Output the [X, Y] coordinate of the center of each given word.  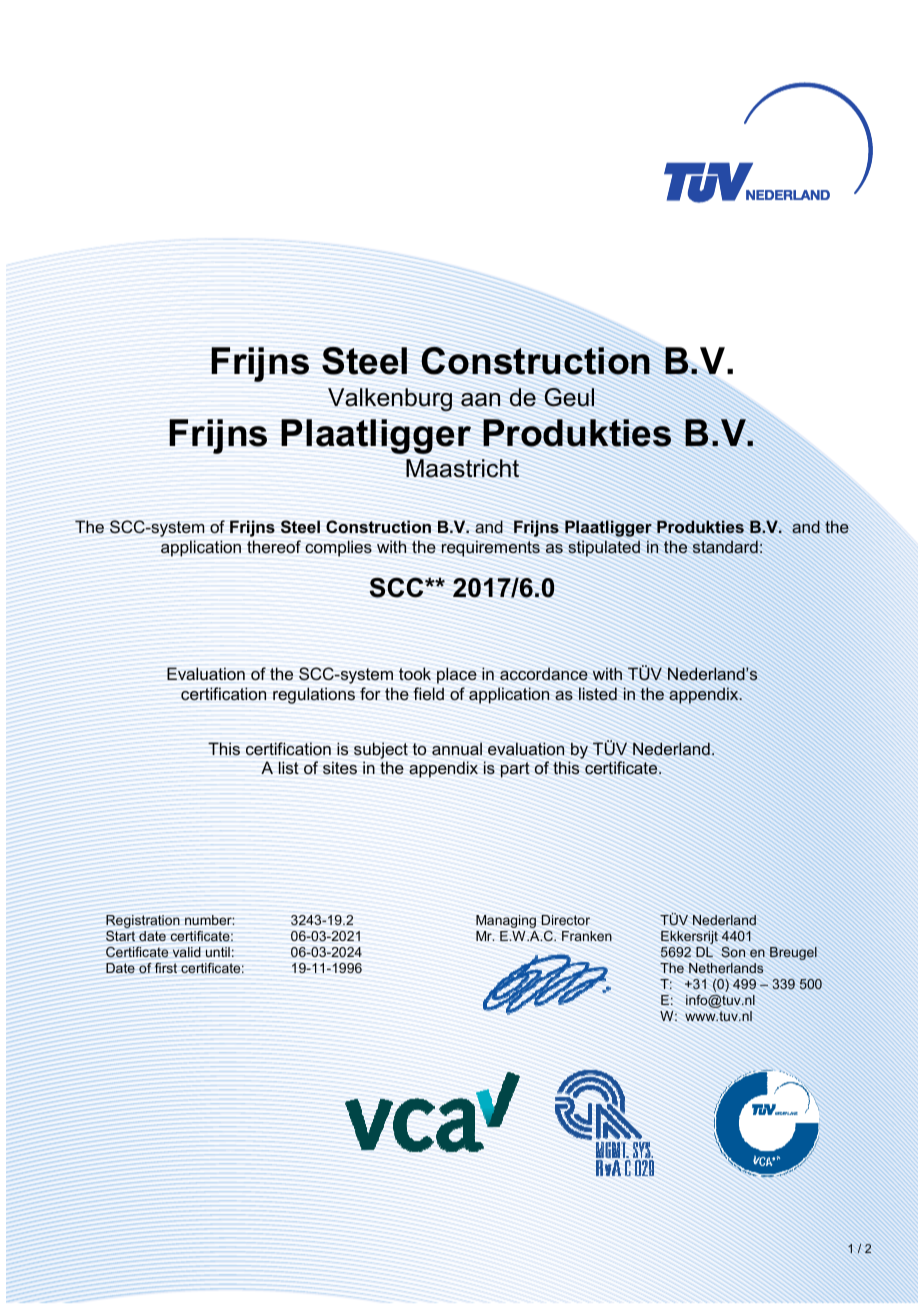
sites [340, 768]
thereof [274, 547]
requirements [491, 548]
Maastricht [462, 468]
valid [187, 952]
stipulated [604, 548]
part [515, 770]
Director [565, 920]
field [428, 694]
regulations [314, 695]
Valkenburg [390, 400]
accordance [544, 674]
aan [481, 400]
